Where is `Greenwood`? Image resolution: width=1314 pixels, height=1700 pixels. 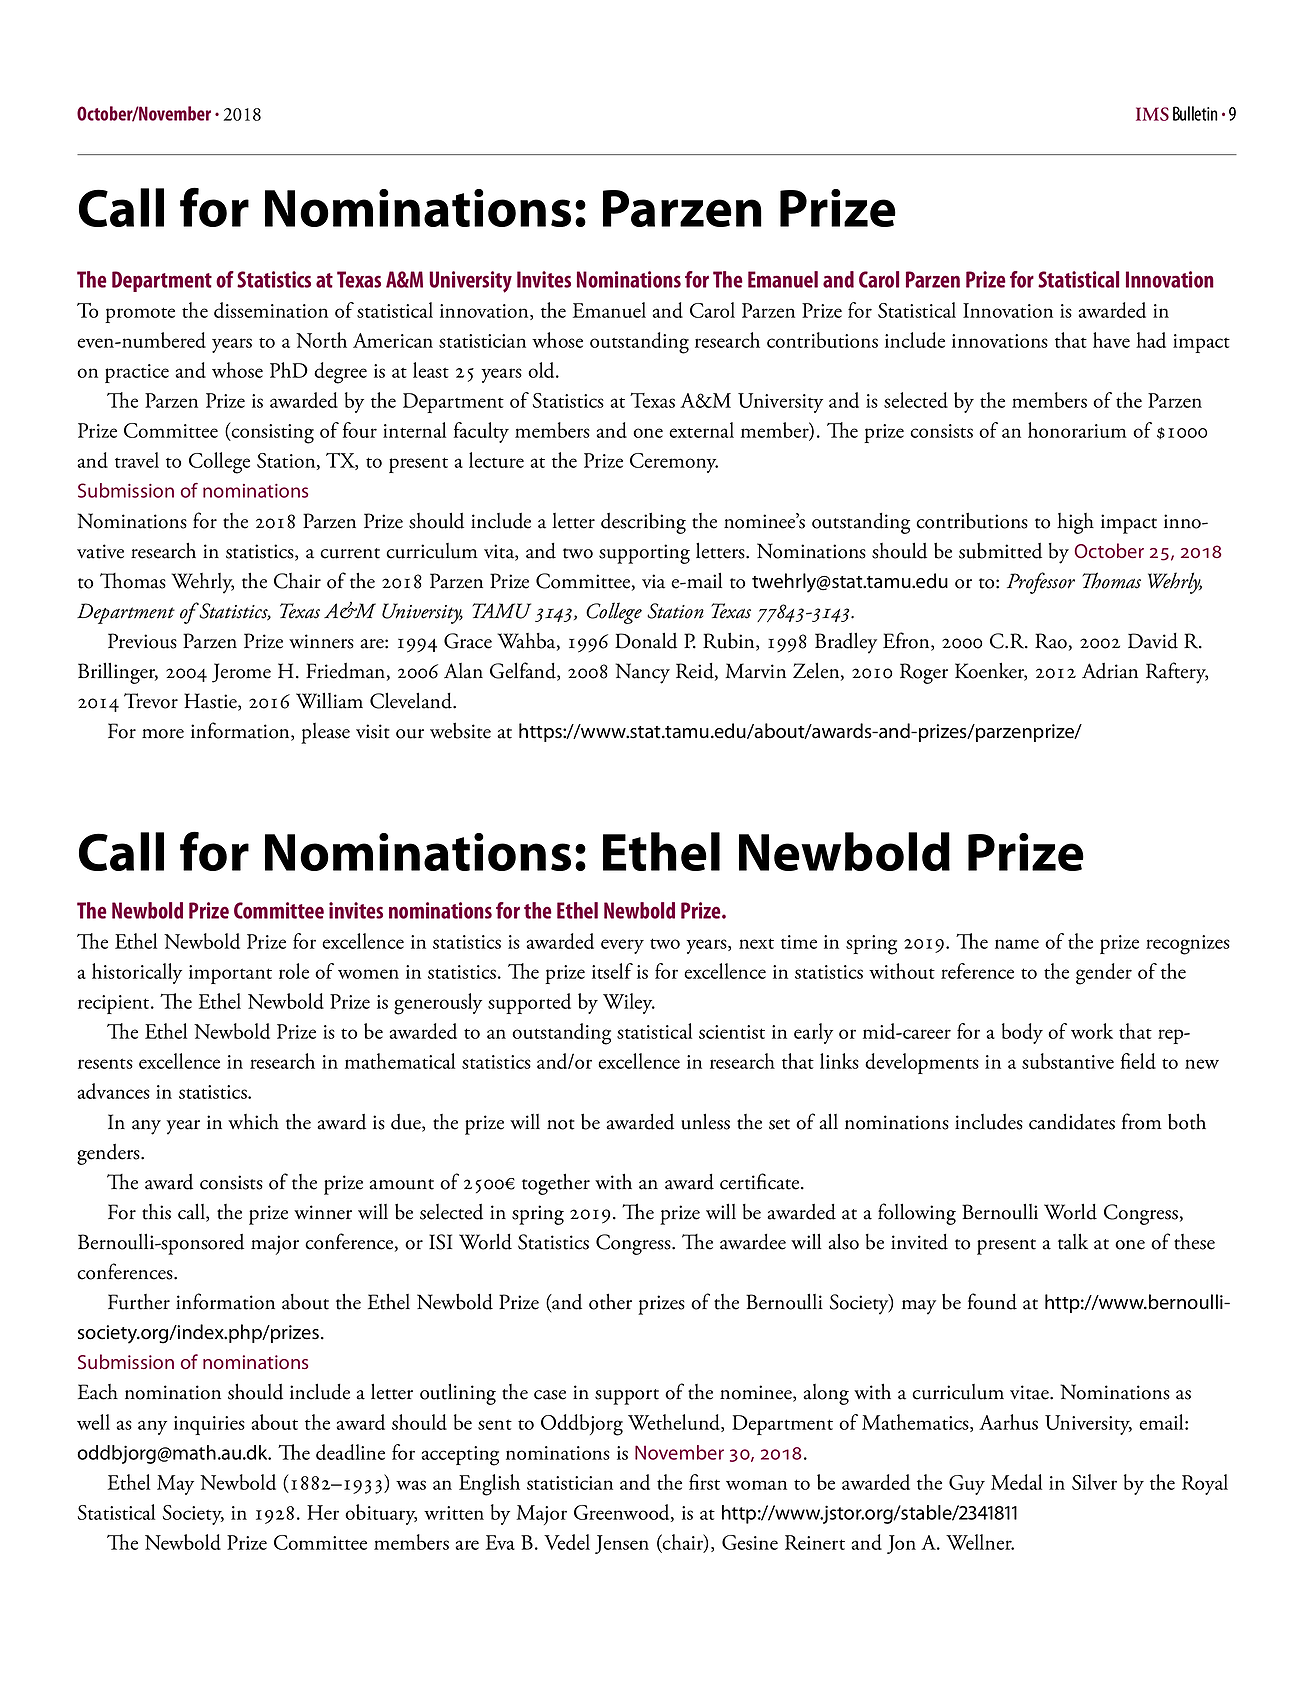
Greenwood is located at coordinates (623, 1513).
